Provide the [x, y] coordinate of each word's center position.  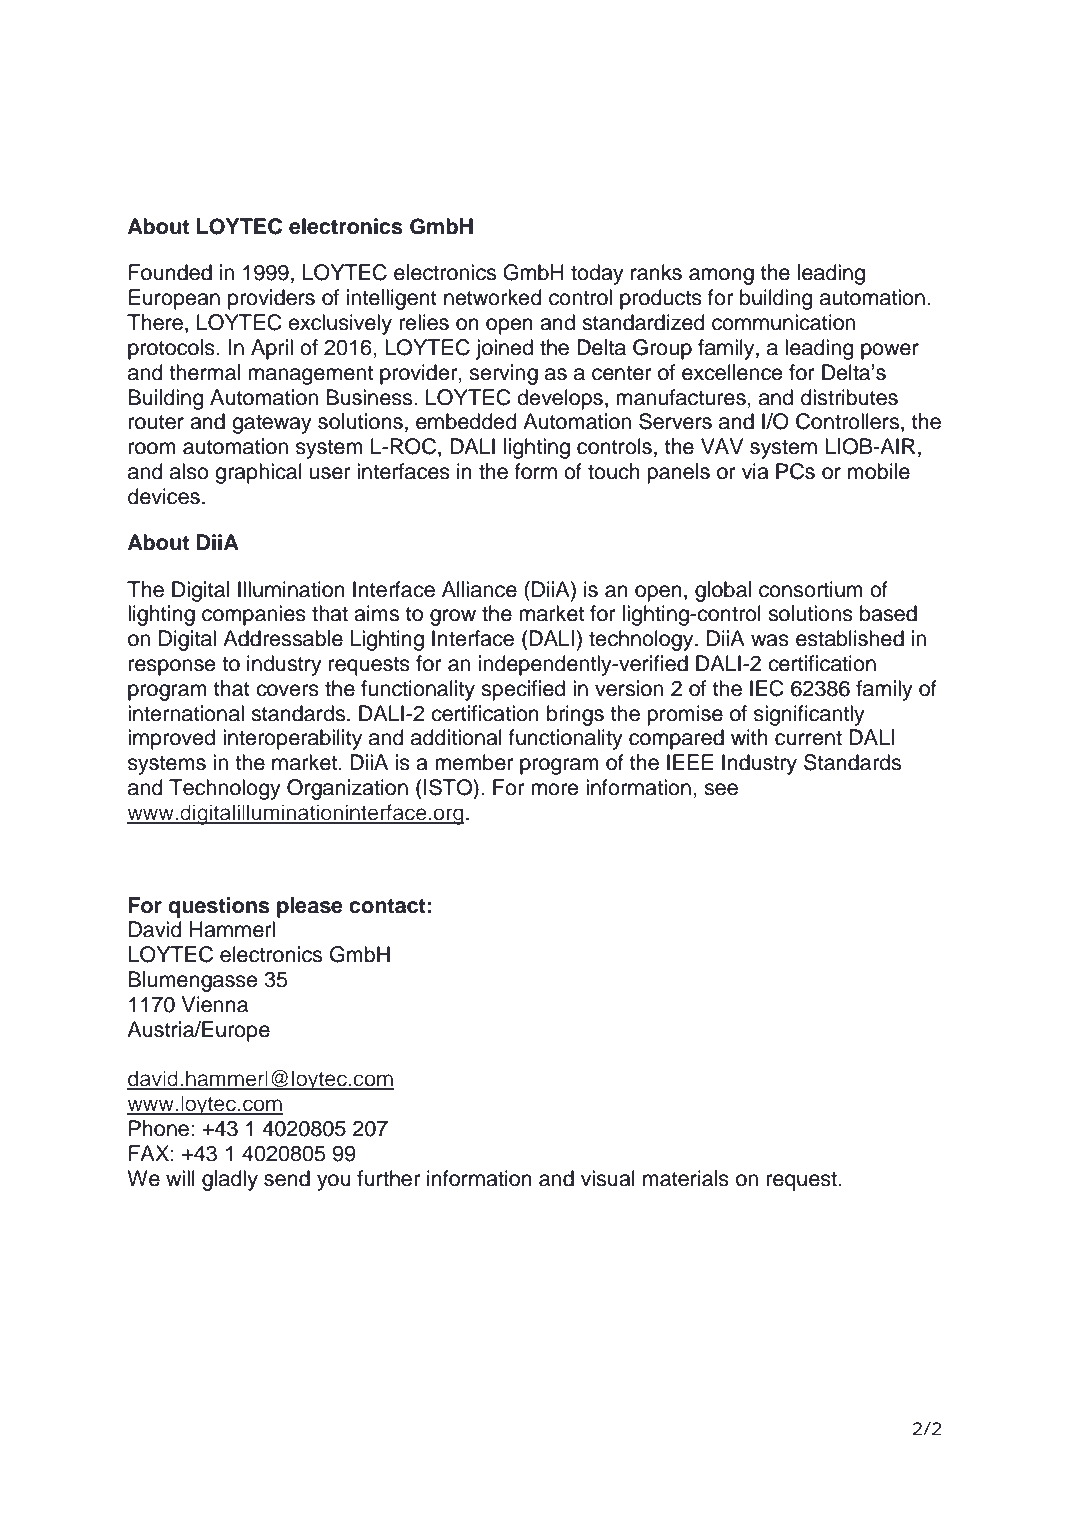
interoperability [292, 739]
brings [575, 715]
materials [686, 1178]
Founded [170, 272]
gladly [230, 1180]
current [808, 738]
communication [783, 322]
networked [493, 297]
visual [608, 1178]
